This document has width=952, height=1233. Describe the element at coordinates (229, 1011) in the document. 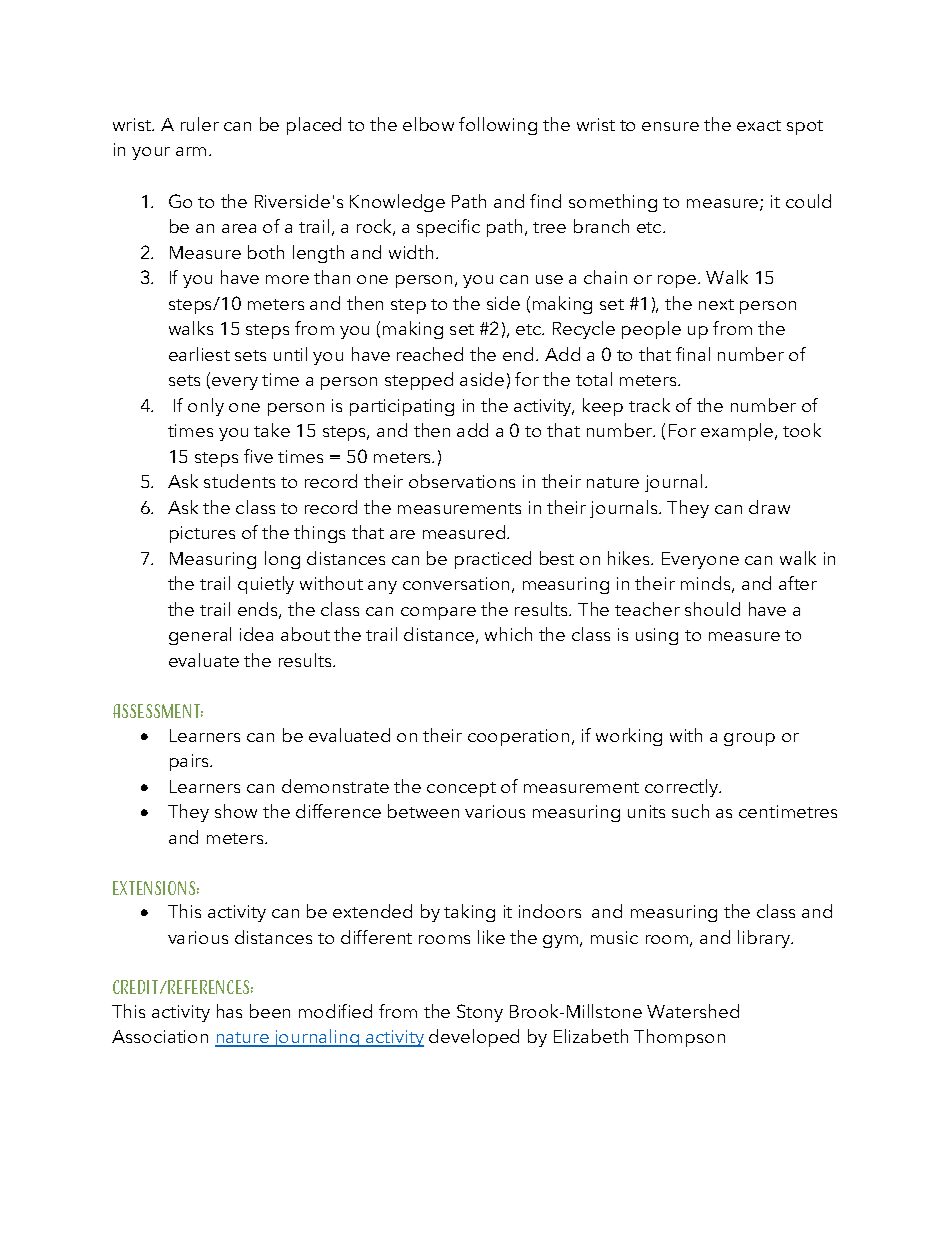

I see `has` at that location.
